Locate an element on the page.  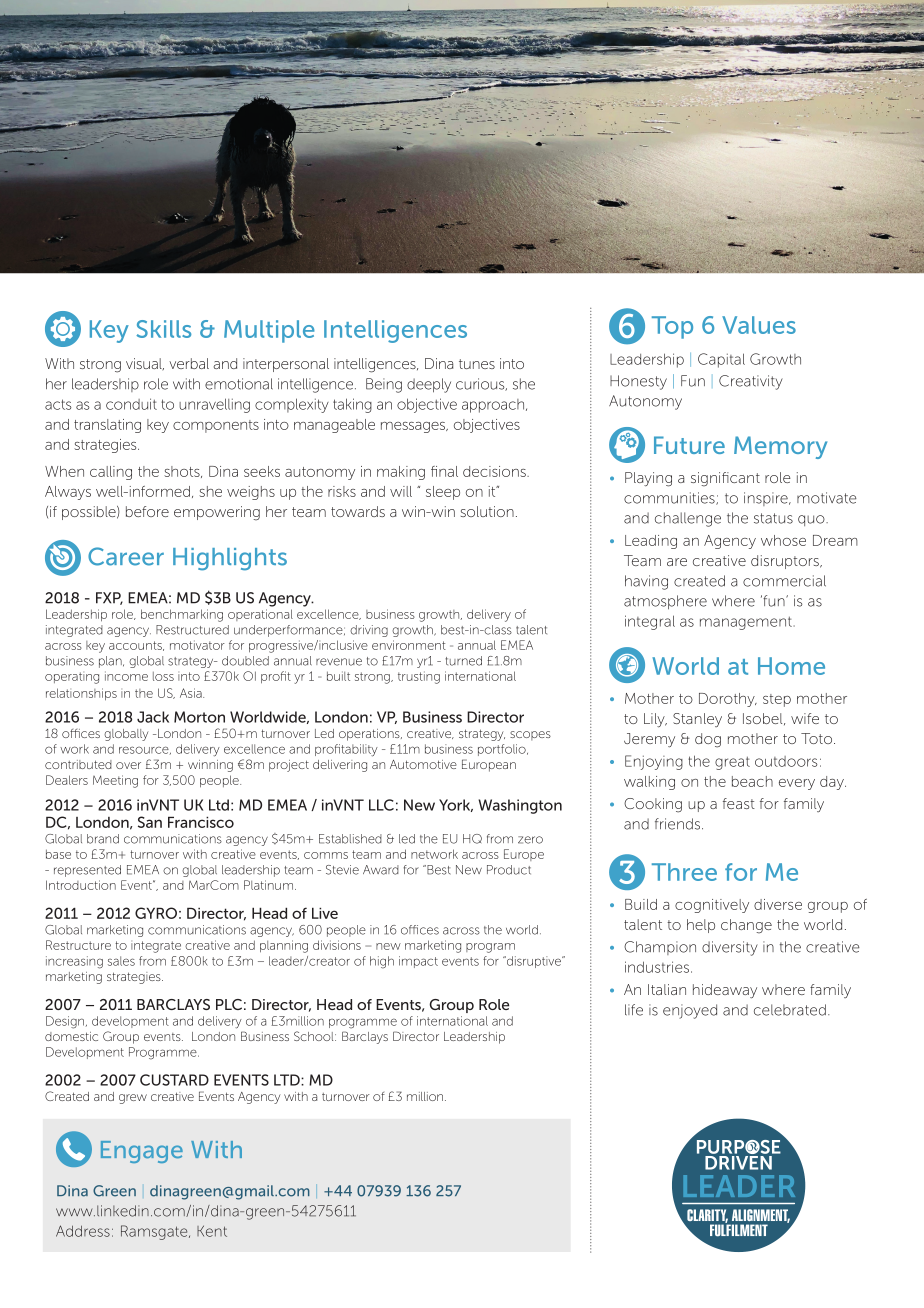
tunes is located at coordinates (477, 364).
